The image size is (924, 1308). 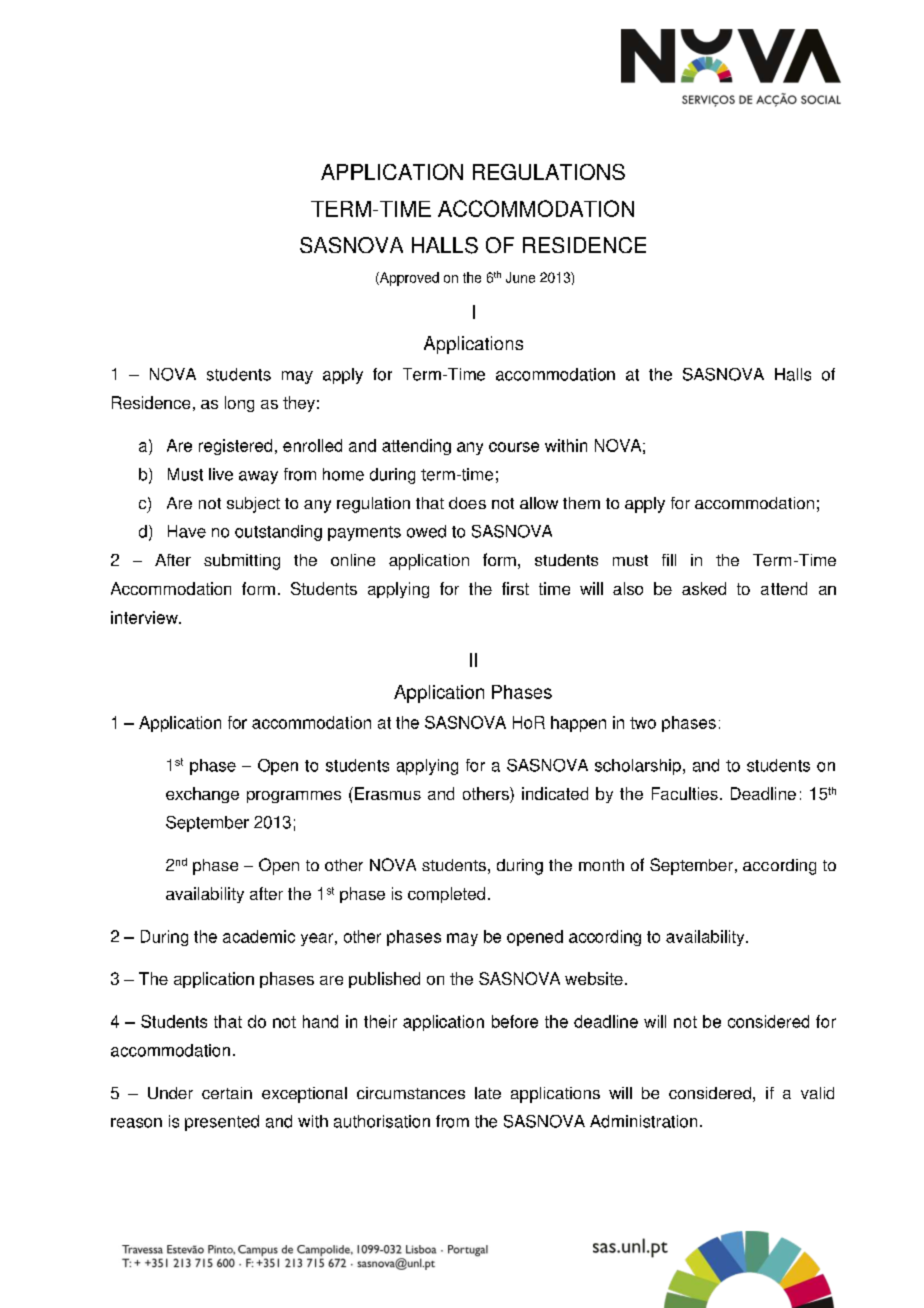 I want to click on June, so click(x=520, y=277).
